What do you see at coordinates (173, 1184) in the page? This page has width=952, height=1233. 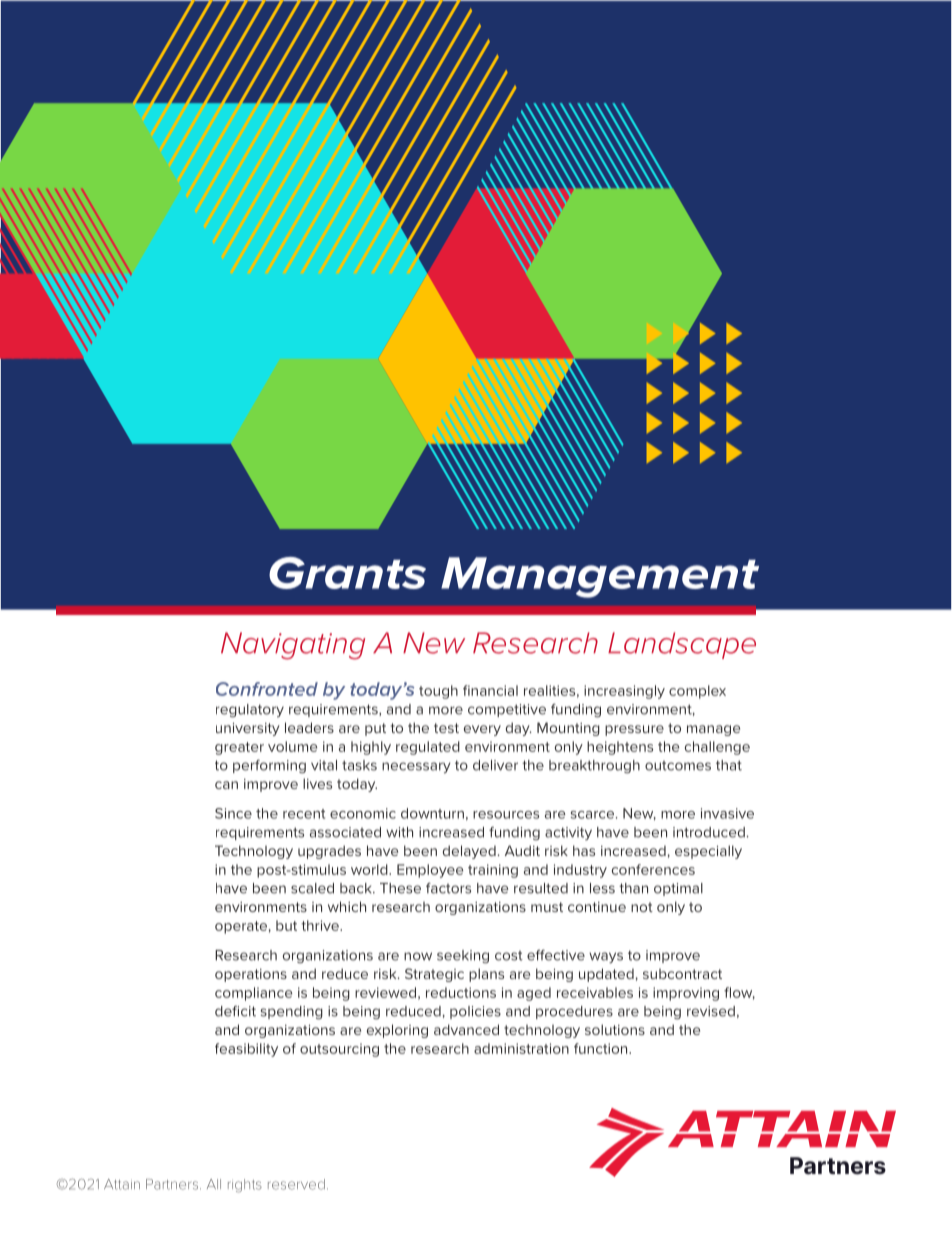 I see `Partners` at bounding box center [173, 1184].
